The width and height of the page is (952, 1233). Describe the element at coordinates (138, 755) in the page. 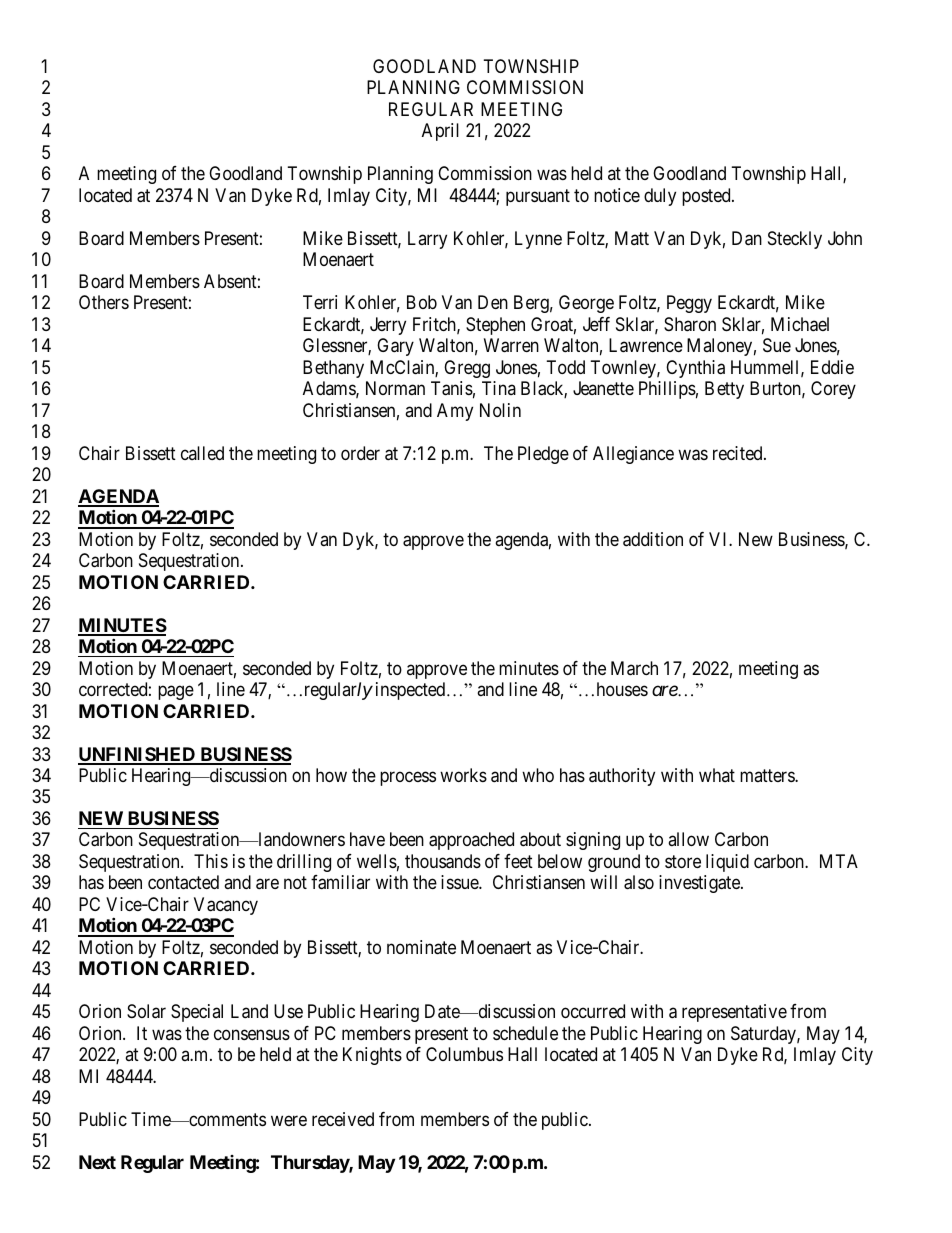

I see `UNFINISHED` at that location.
